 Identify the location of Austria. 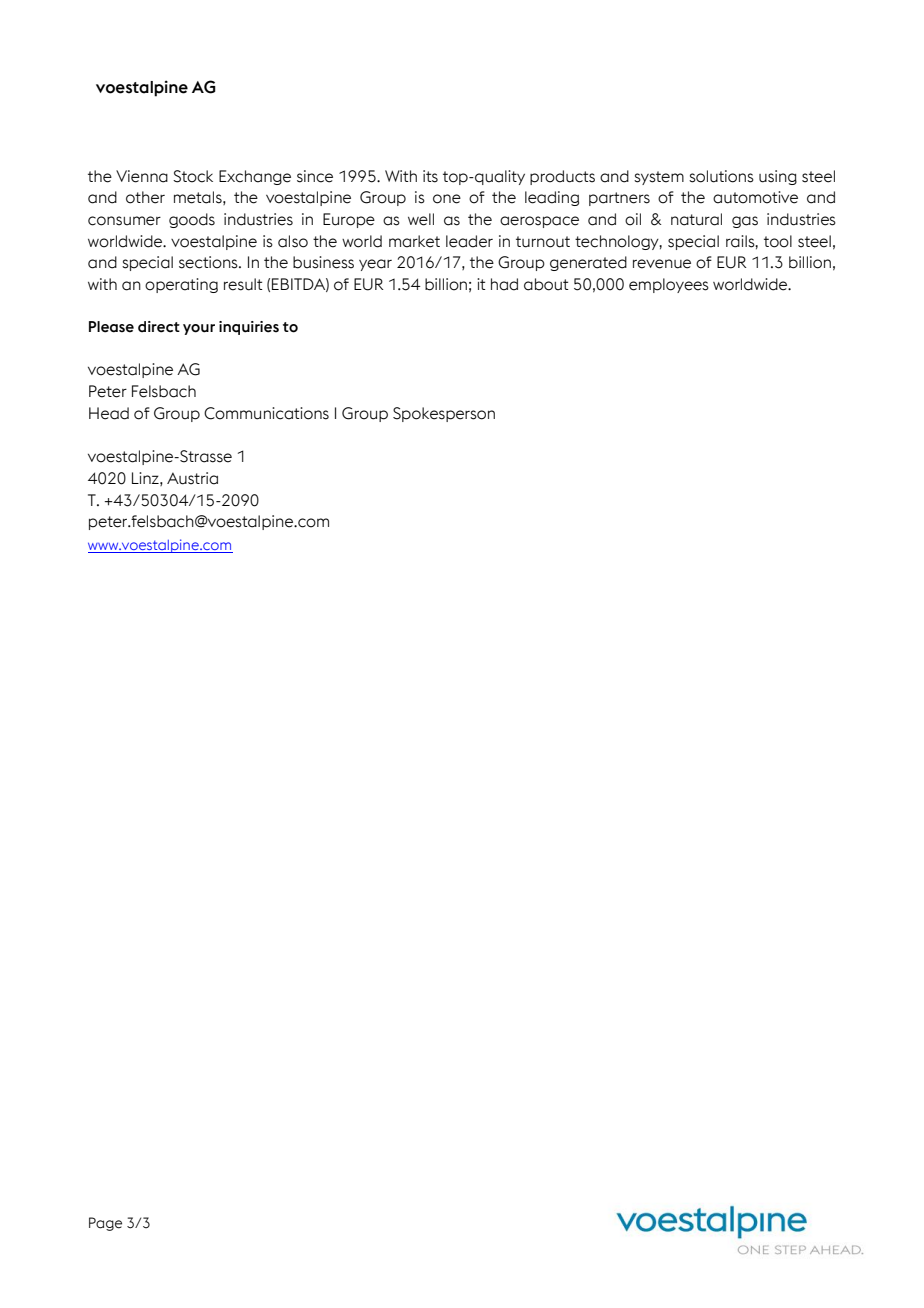
(192, 478).
